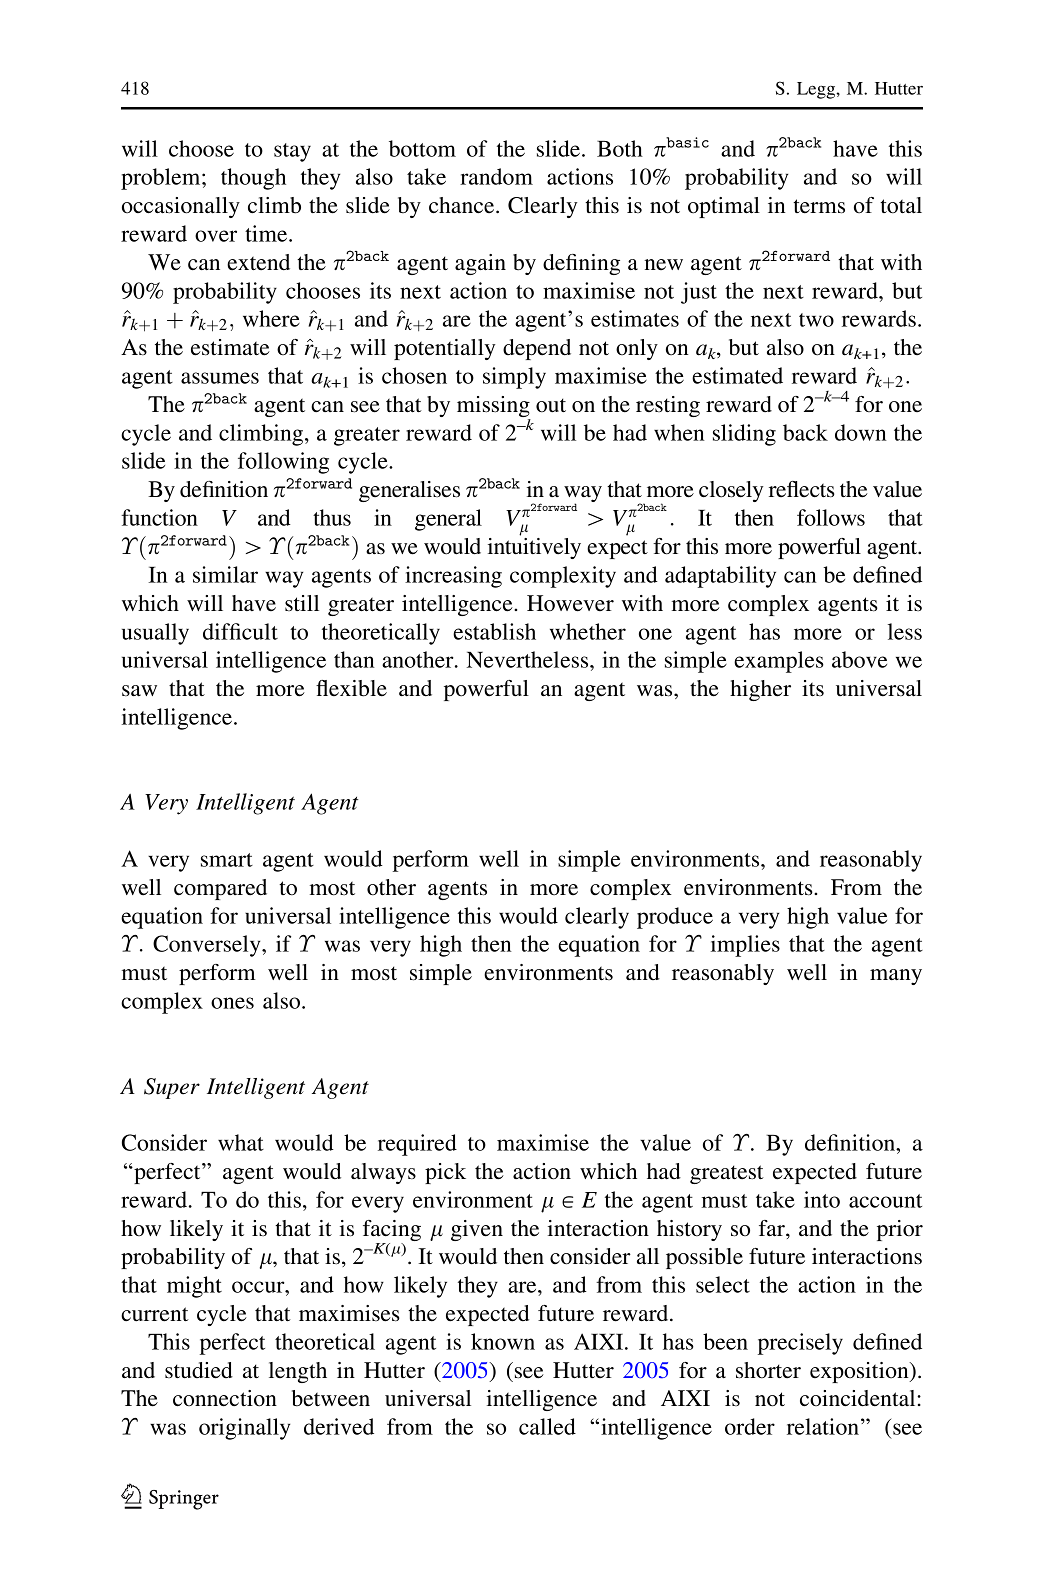 Image resolution: width=1044 pixels, height=1583 pixels. I want to click on establish, so click(494, 631).
